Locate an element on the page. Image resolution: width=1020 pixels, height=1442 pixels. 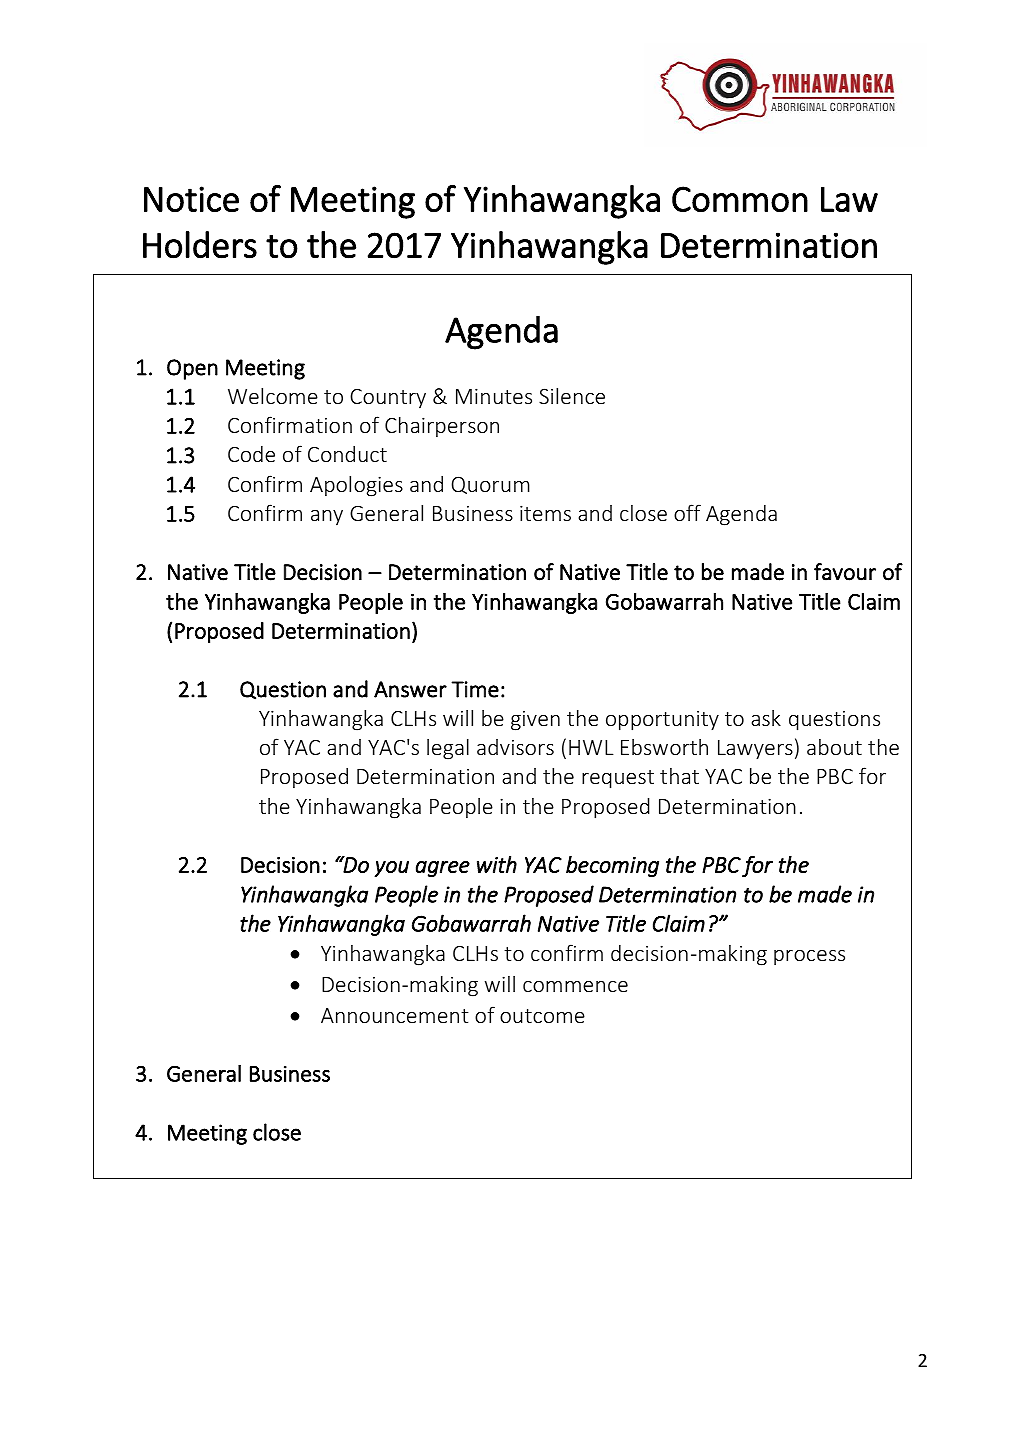
Time is located at coordinates (475, 689).
